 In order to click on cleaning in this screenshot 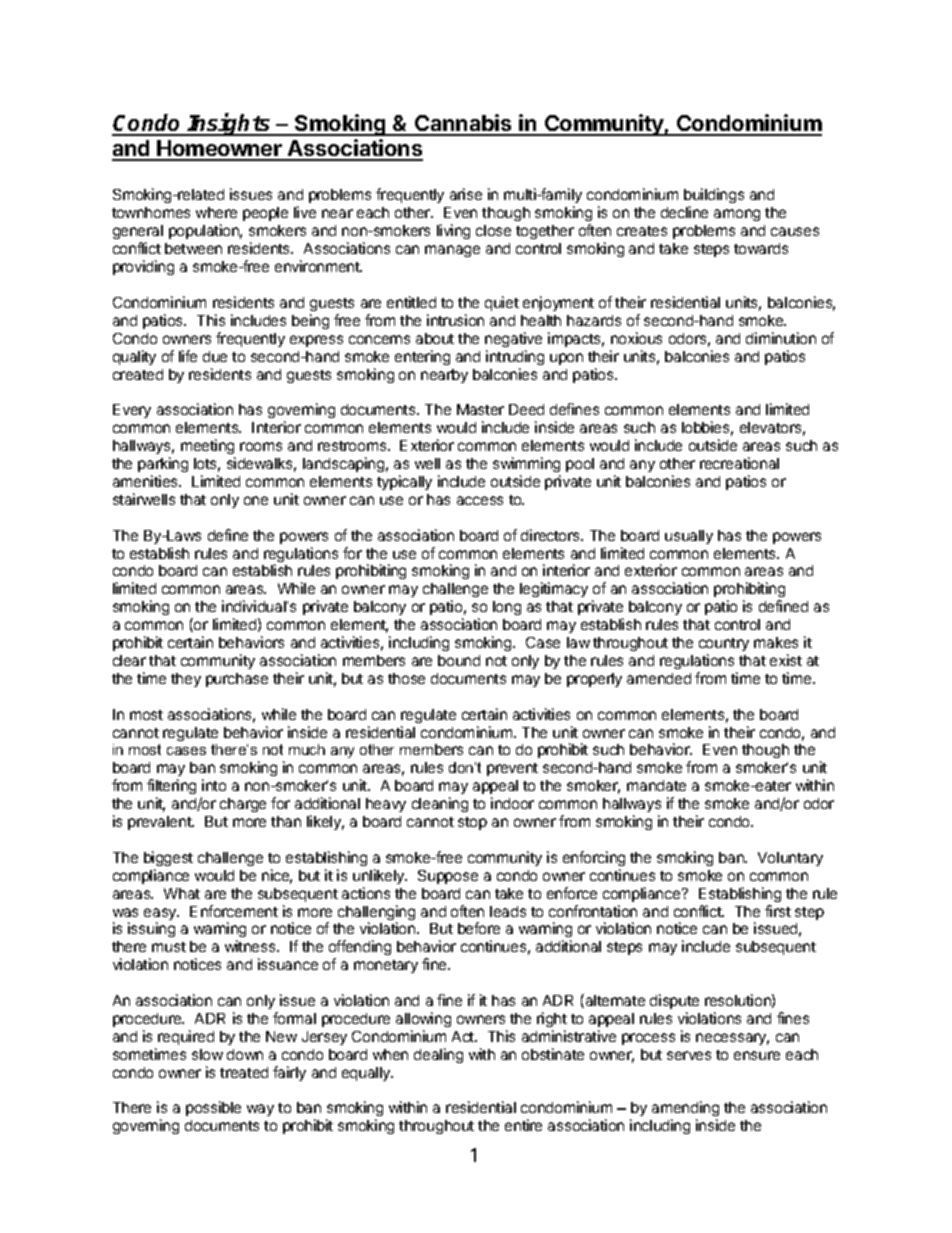, I will do `click(440, 804)`.
